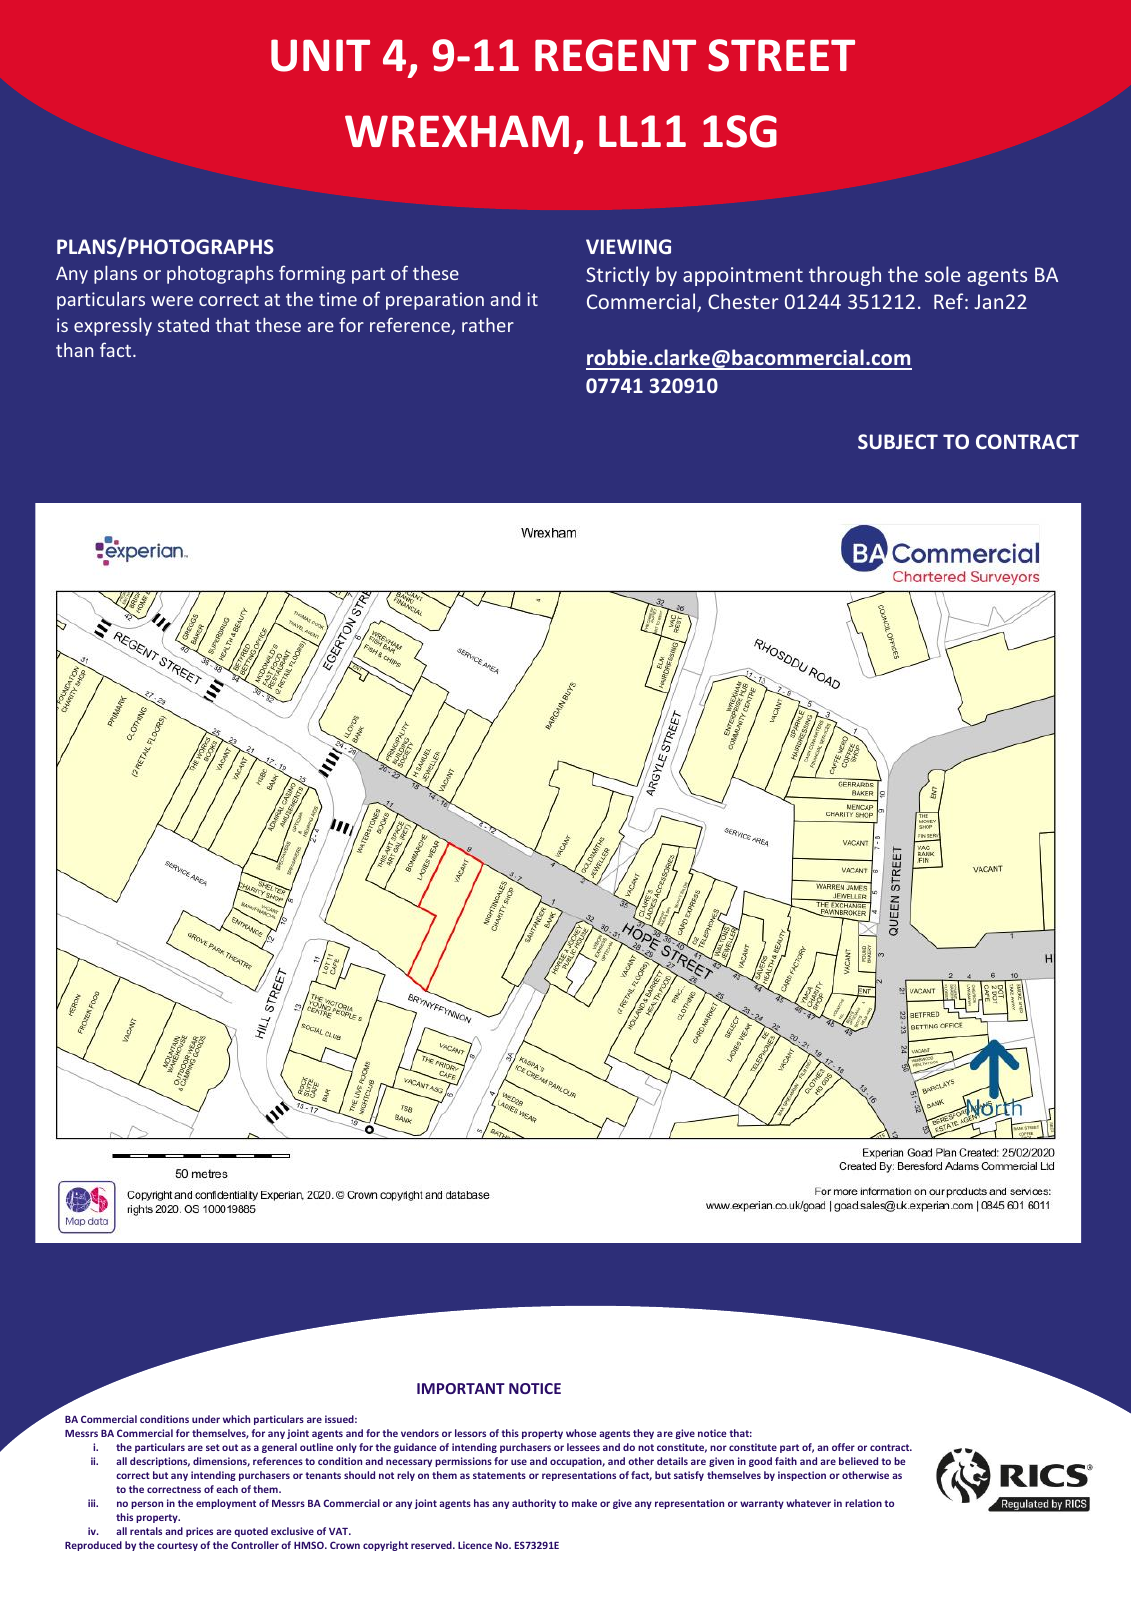 The height and width of the document is (1600, 1131). I want to click on SUBJECT, so click(898, 441).
